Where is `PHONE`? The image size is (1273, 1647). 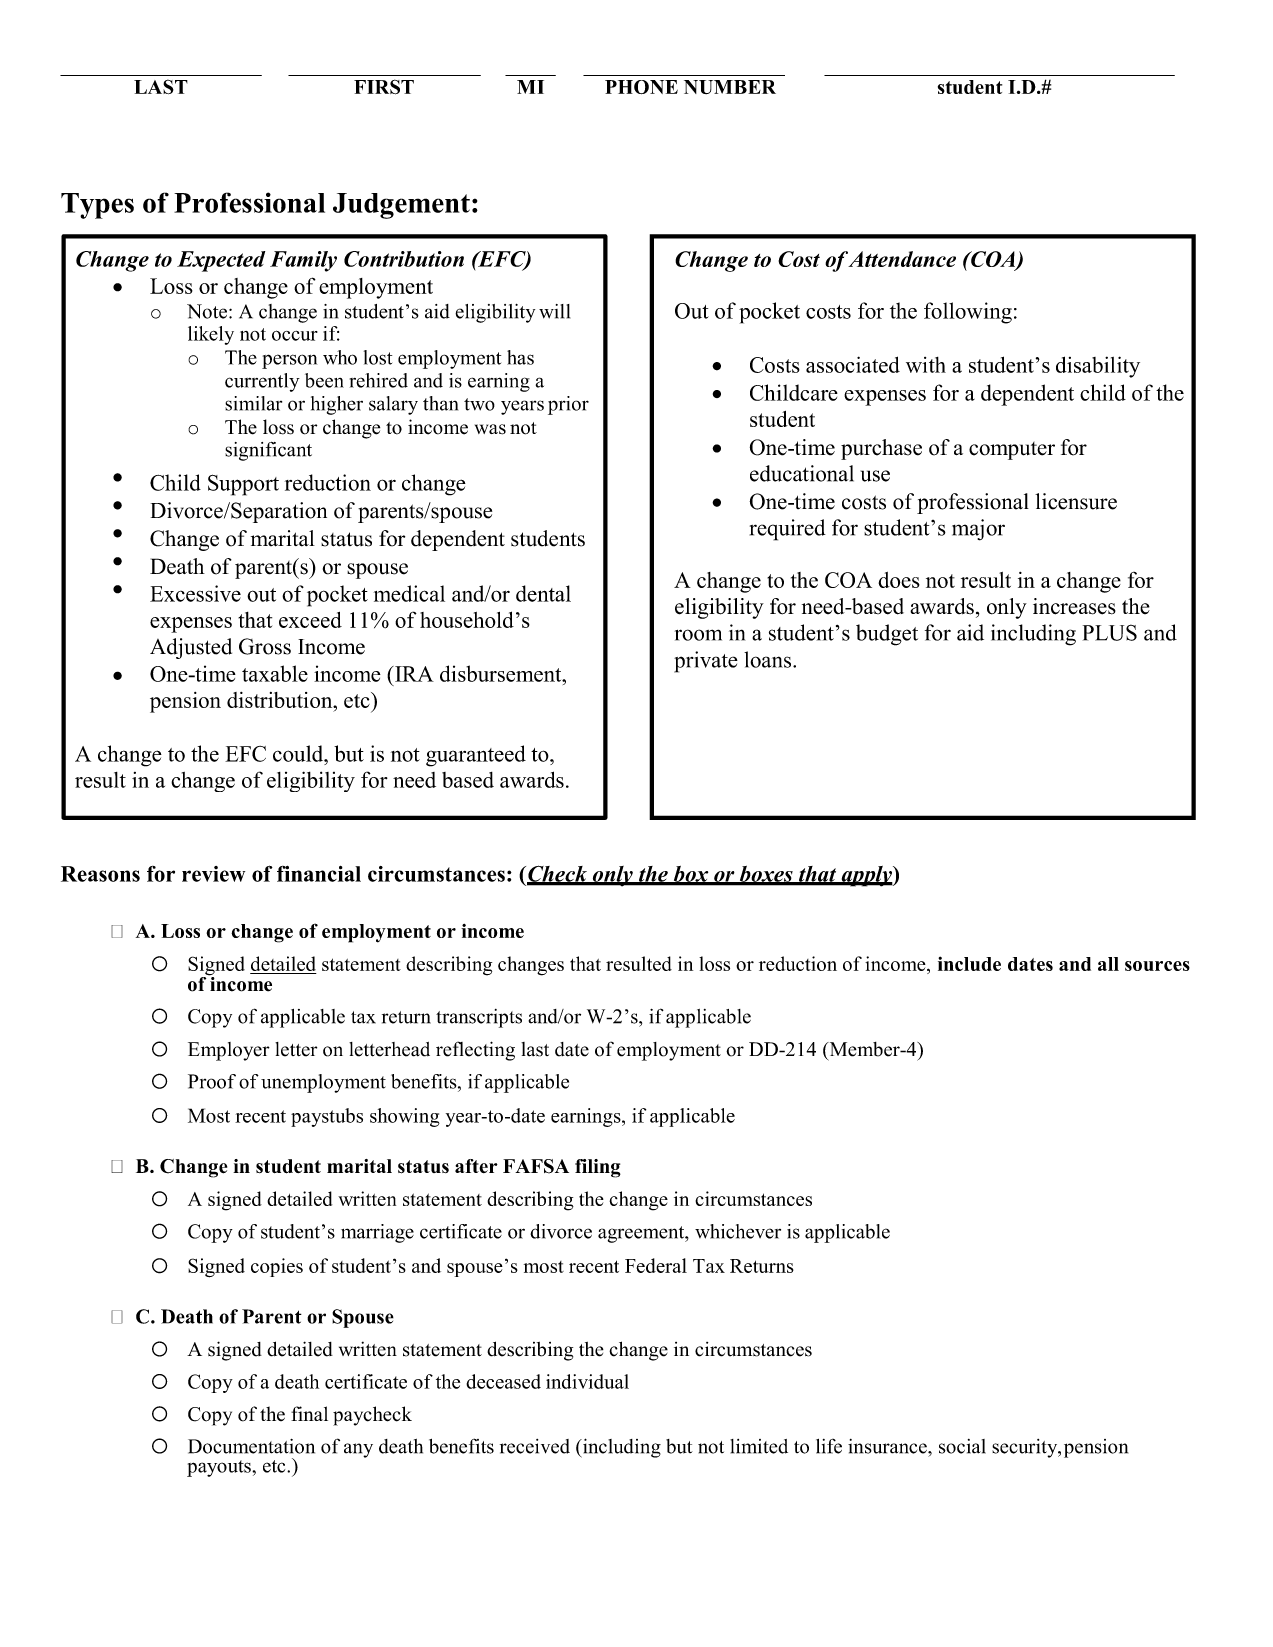
PHONE is located at coordinates (641, 87).
